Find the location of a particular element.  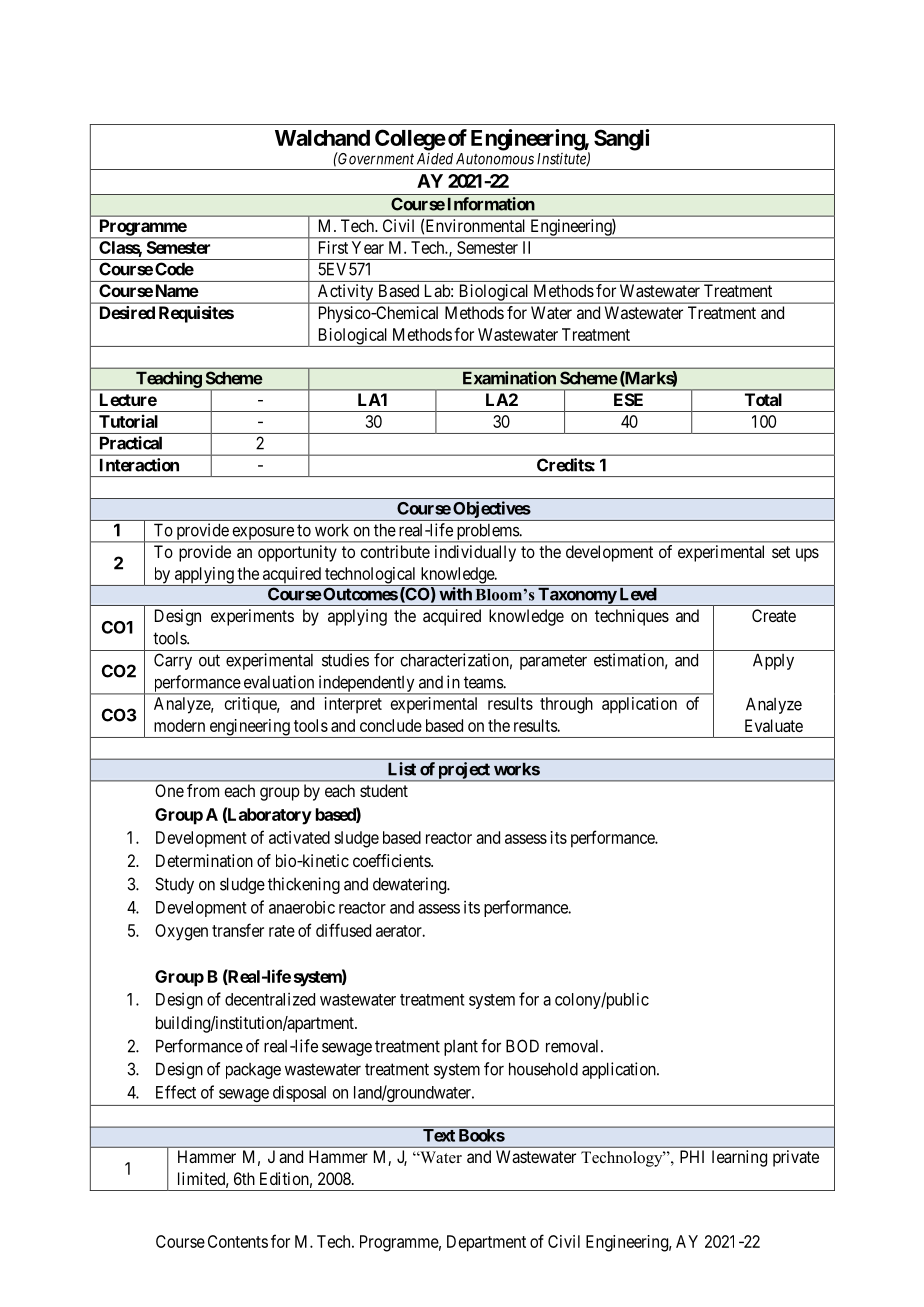

Information is located at coordinates (491, 204).
